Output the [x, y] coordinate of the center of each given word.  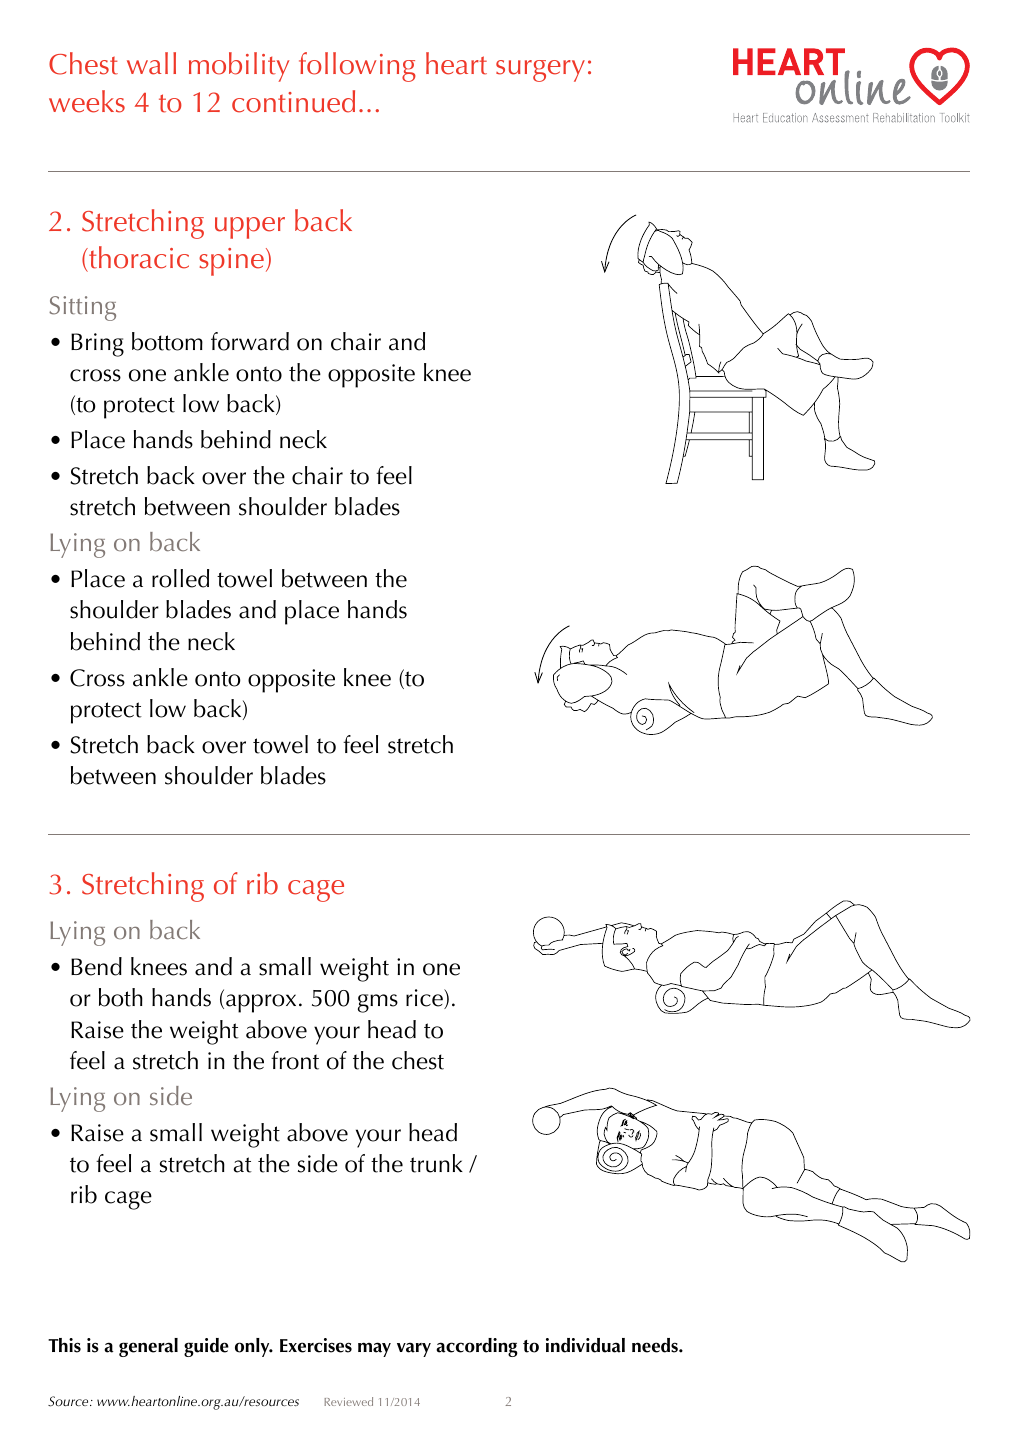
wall [151, 63]
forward [250, 341]
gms [378, 1003]
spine [231, 262]
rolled [180, 578]
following [357, 67]
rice [425, 999]
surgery [540, 71]
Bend [96, 966]
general [148, 1347]
